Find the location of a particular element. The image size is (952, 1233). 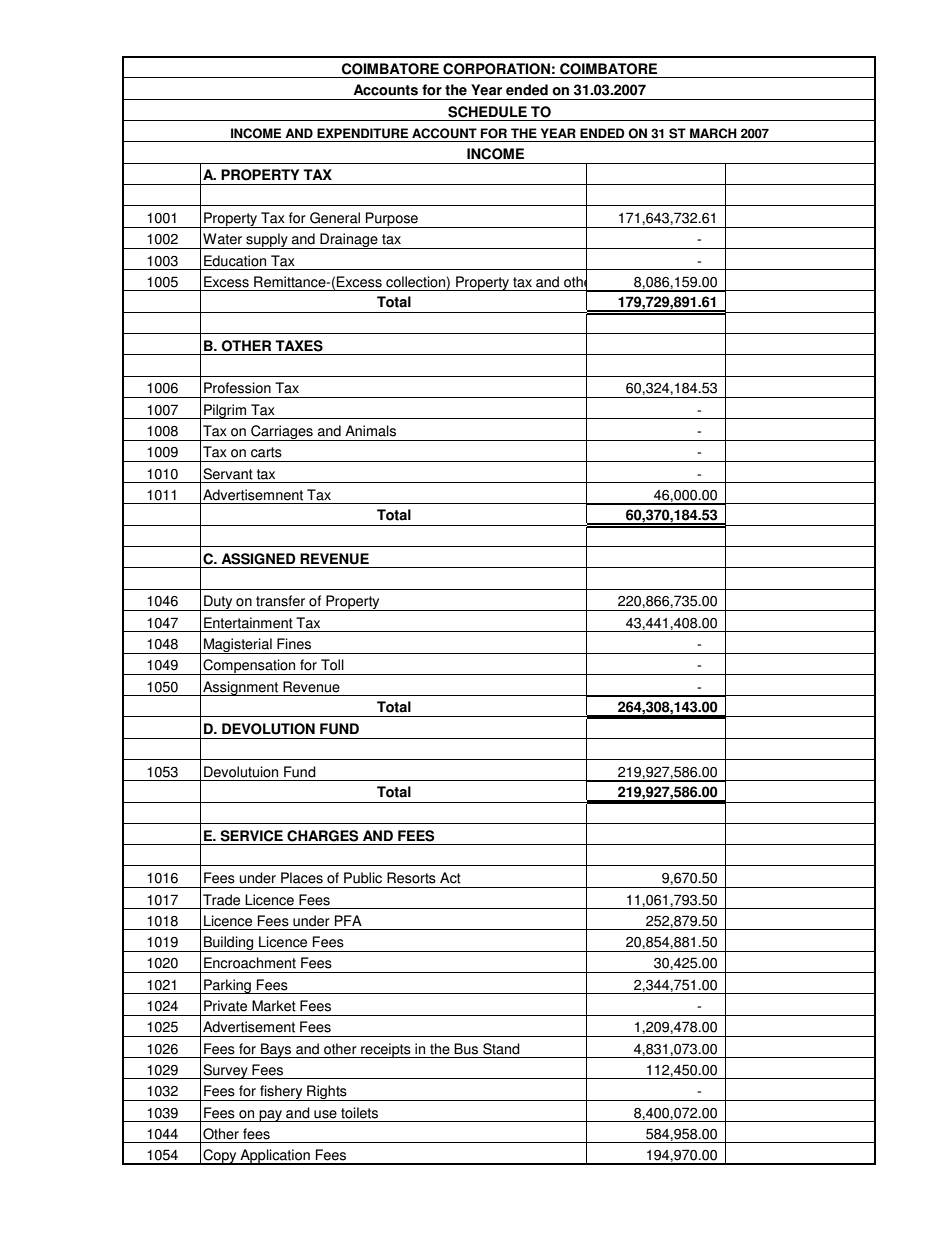

transfer is located at coordinates (280, 601).
